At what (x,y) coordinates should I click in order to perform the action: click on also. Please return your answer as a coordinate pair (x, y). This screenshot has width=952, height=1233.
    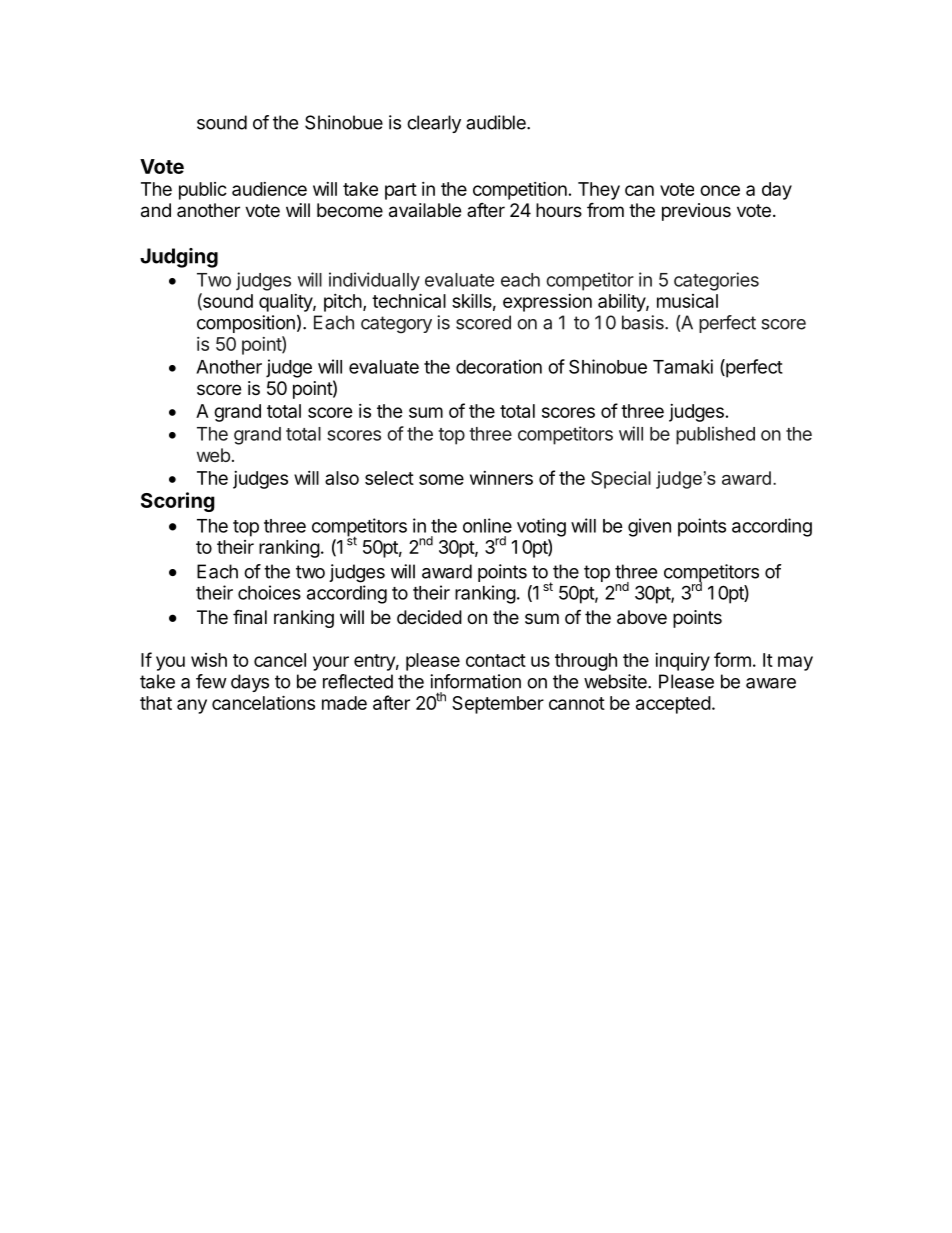
    Looking at the image, I should click on (342, 478).
